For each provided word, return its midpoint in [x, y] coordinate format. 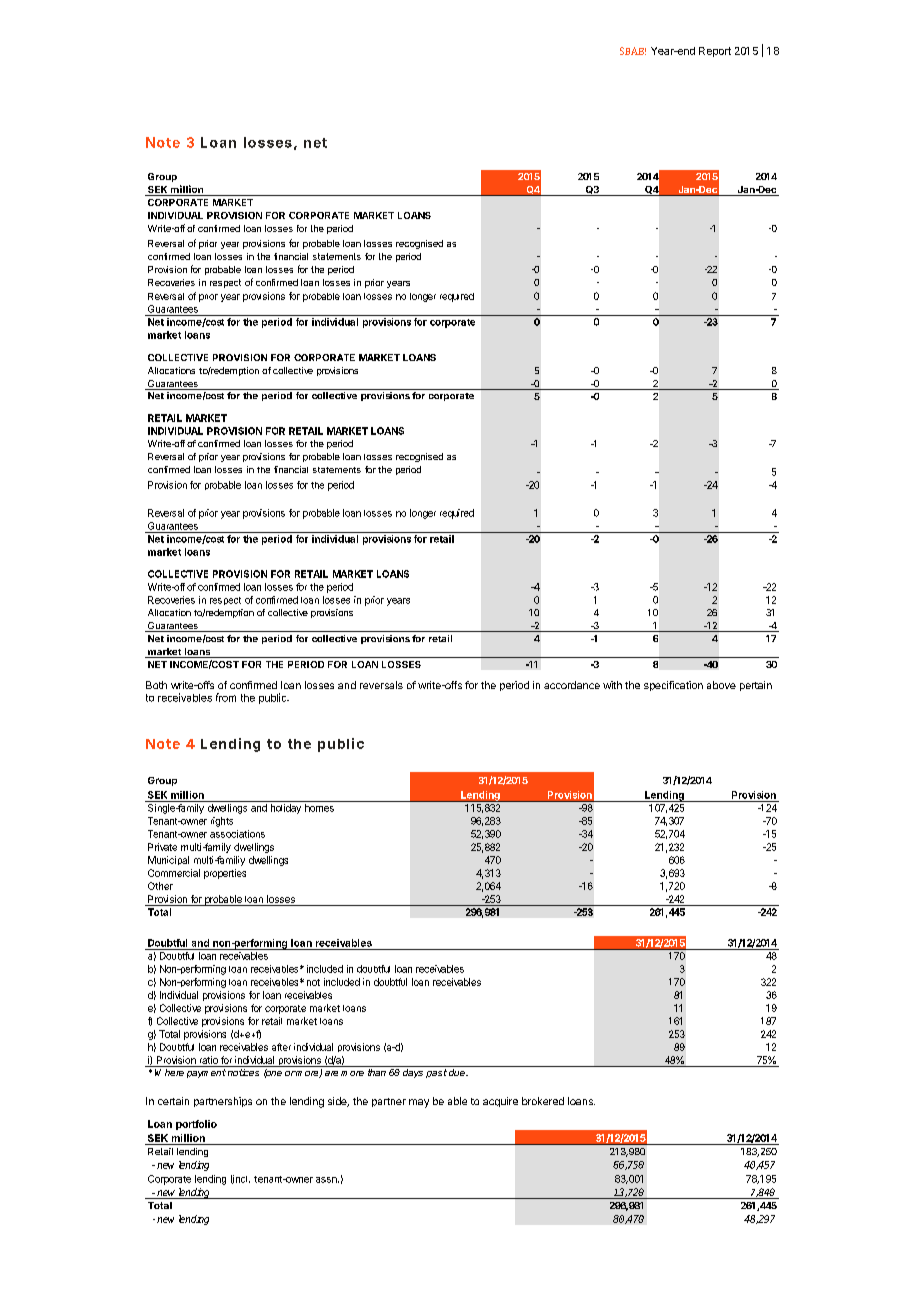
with [612, 685]
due [458, 1072]
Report [715, 52]
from [226, 697]
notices [243, 1072]
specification [673, 686]
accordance [572, 685]
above [721, 685]
